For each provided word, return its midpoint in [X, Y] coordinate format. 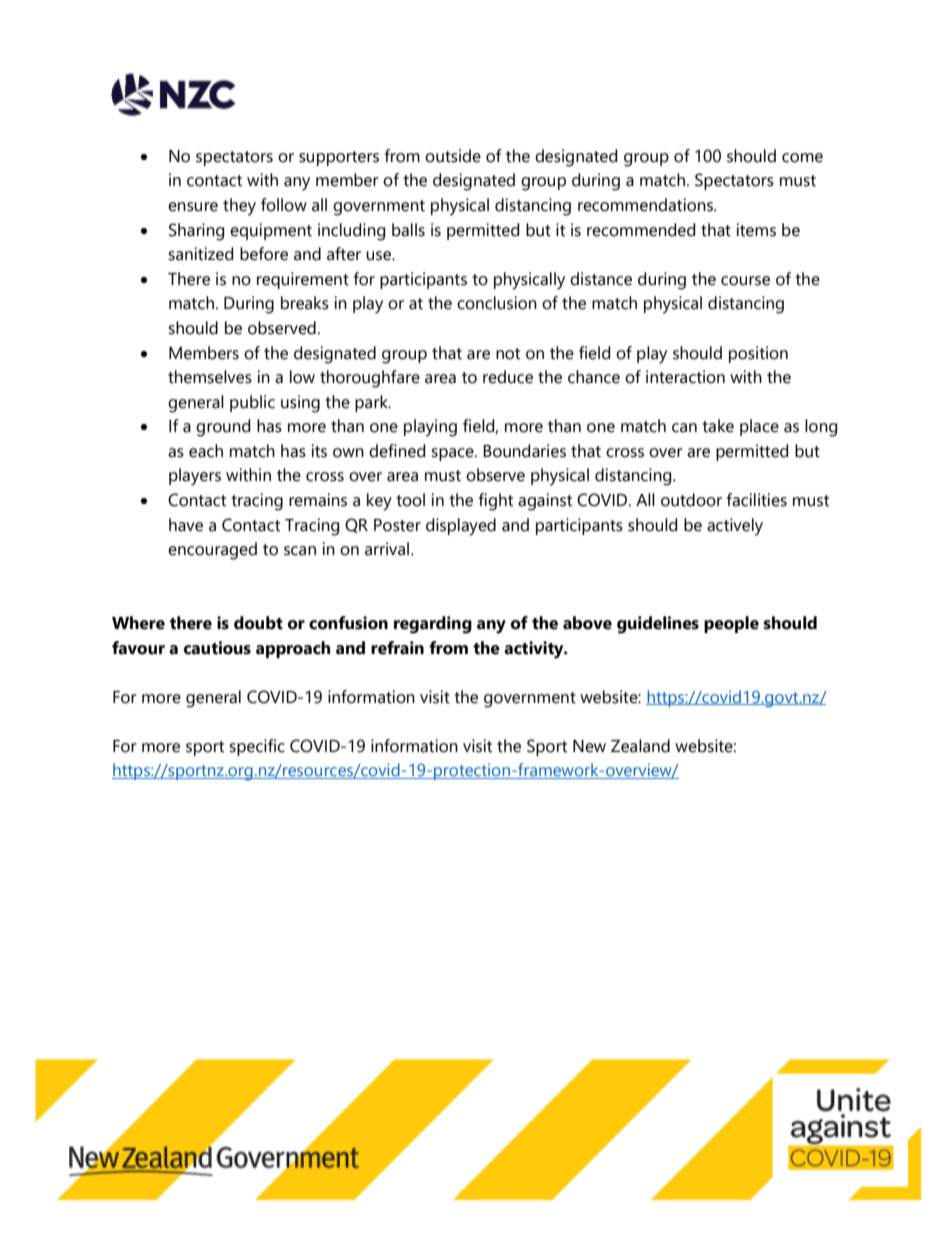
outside [453, 156]
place [759, 427]
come [802, 158]
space [453, 454]
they [239, 207]
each [206, 451]
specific [257, 747]
